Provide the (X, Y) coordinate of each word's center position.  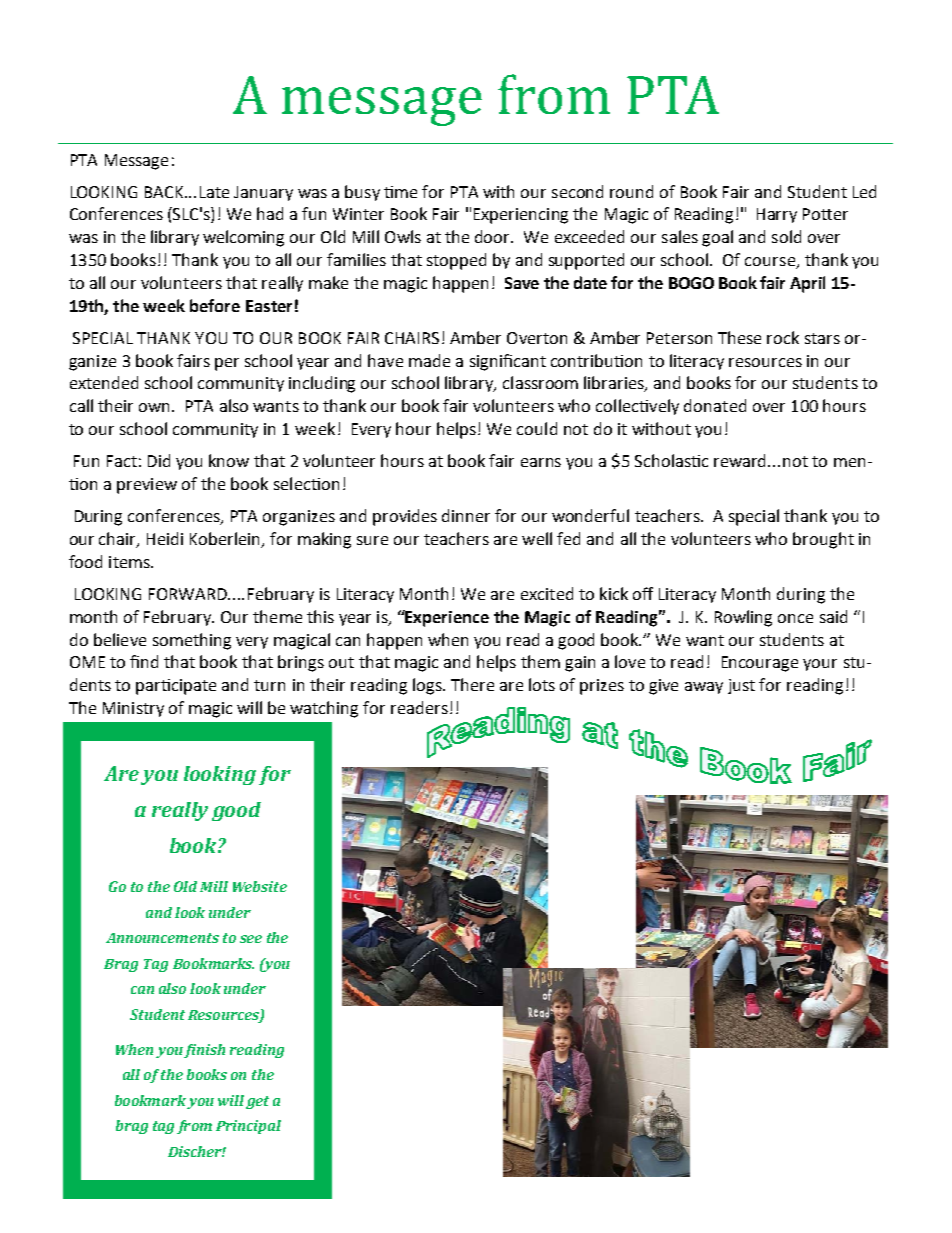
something (192, 641)
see (251, 939)
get (257, 1102)
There (472, 684)
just (741, 686)
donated (715, 405)
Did (159, 460)
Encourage (760, 664)
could (537, 428)
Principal (248, 1127)
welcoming (243, 238)
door (494, 236)
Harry (777, 215)
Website (260, 886)
